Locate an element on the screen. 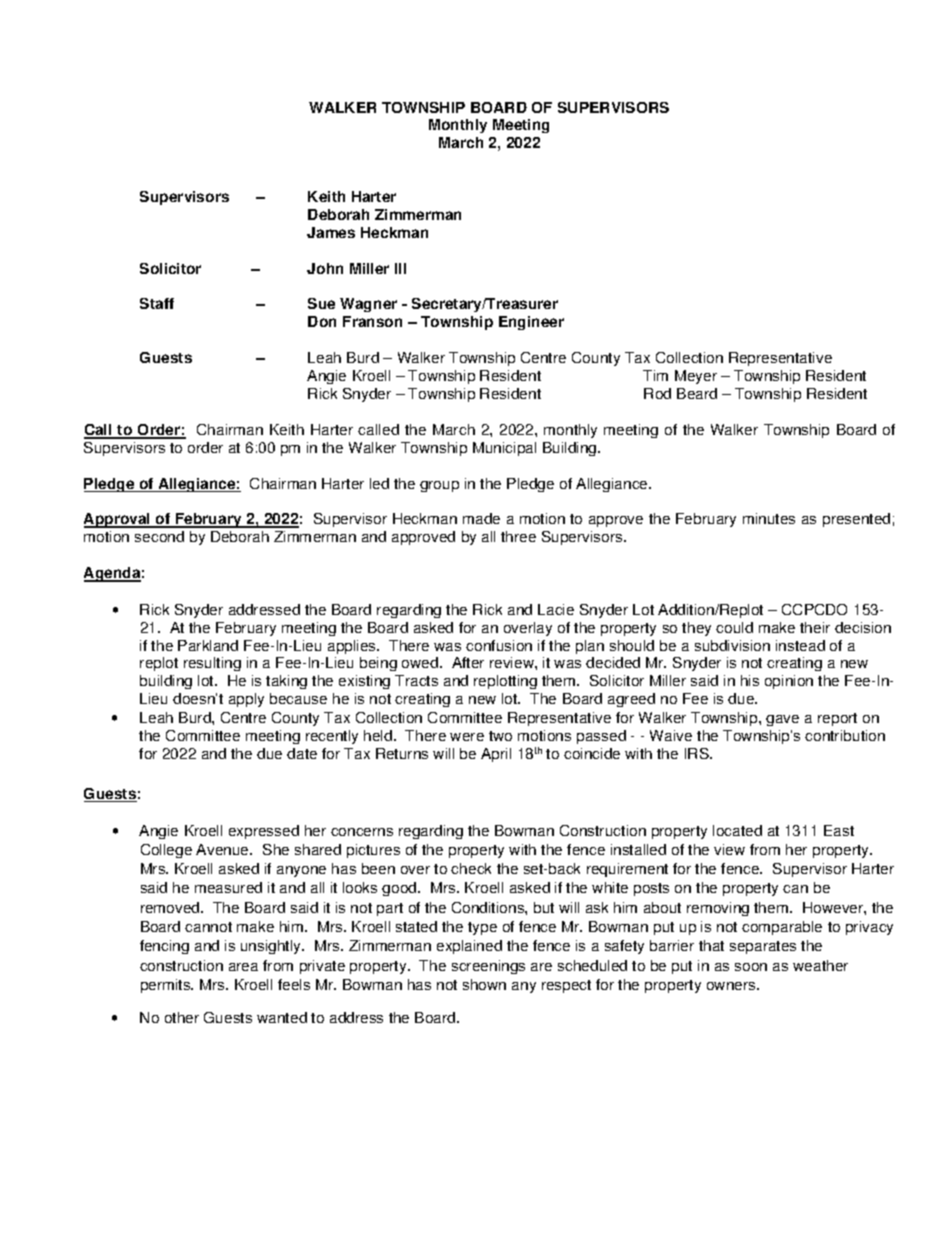  expressed is located at coordinates (264, 832).
